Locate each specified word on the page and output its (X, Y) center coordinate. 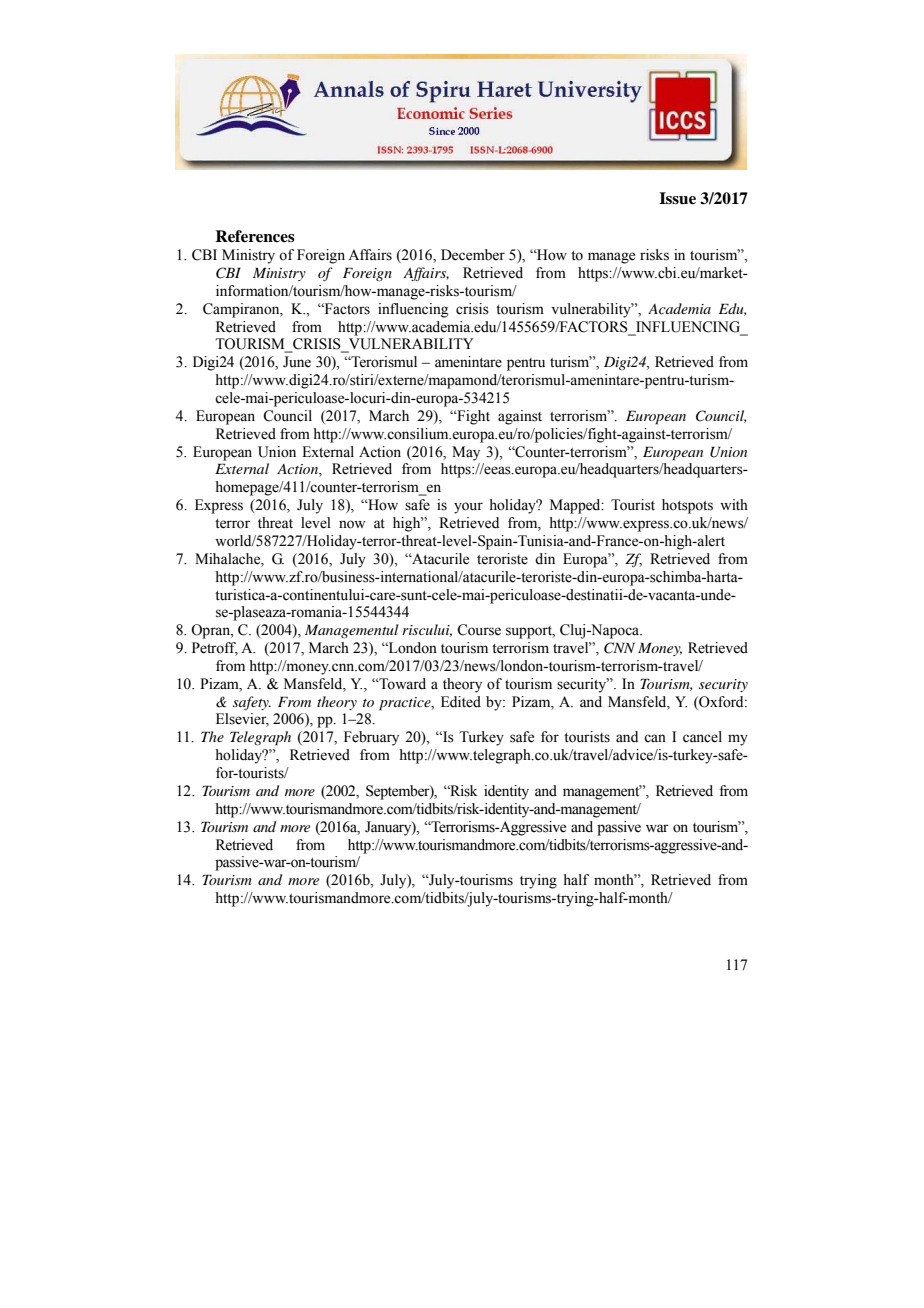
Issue (677, 198)
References (255, 236)
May (466, 453)
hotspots (687, 506)
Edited (461, 702)
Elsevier (242, 720)
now (352, 524)
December (473, 255)
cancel (702, 737)
